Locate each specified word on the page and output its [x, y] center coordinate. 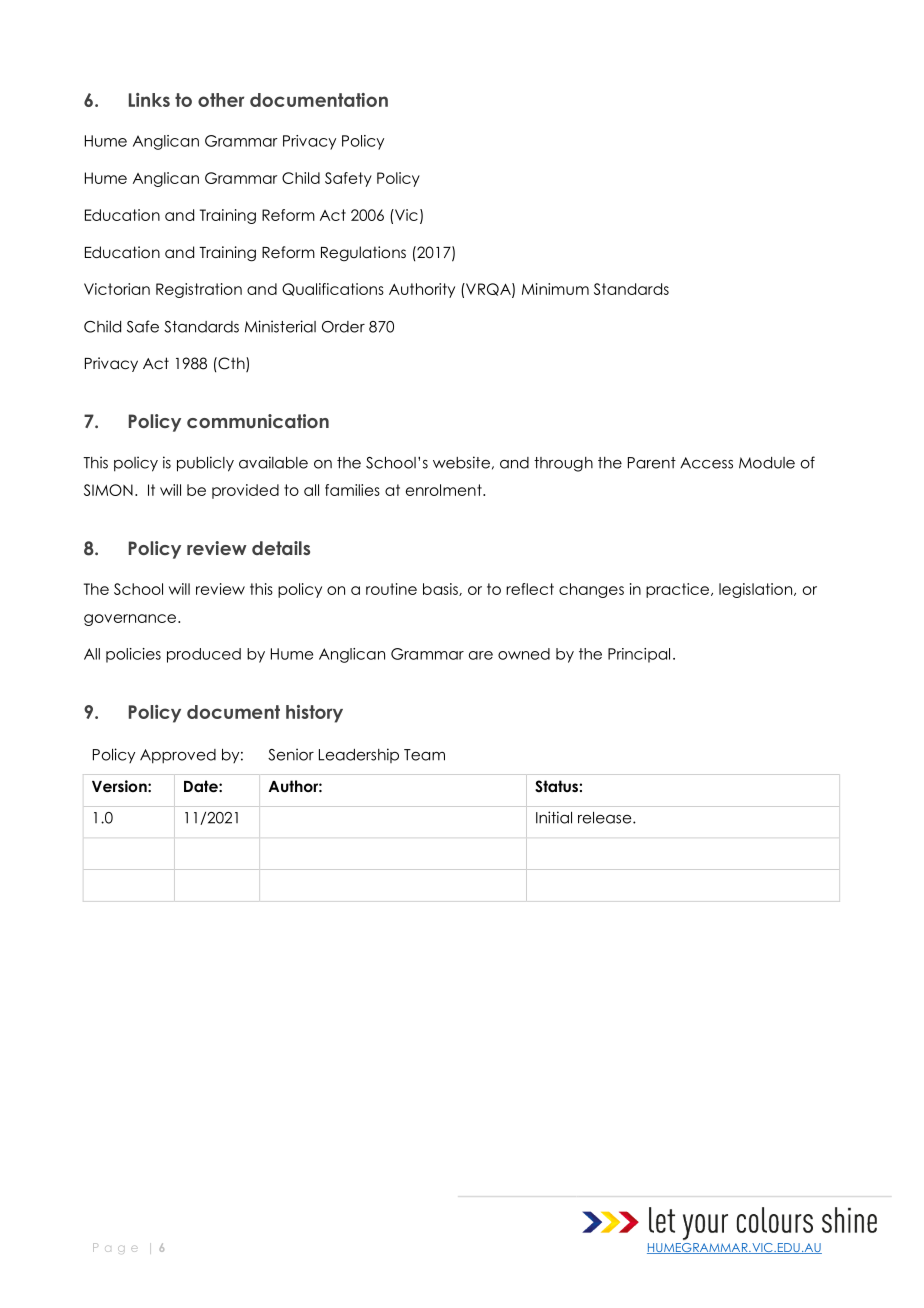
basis [441, 589]
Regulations [363, 253]
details [281, 548]
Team [424, 755]
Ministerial [280, 326]
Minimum [555, 289]
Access [706, 463]
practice [679, 590]
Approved [178, 756]
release [606, 818]
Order [343, 327]
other [221, 100]
